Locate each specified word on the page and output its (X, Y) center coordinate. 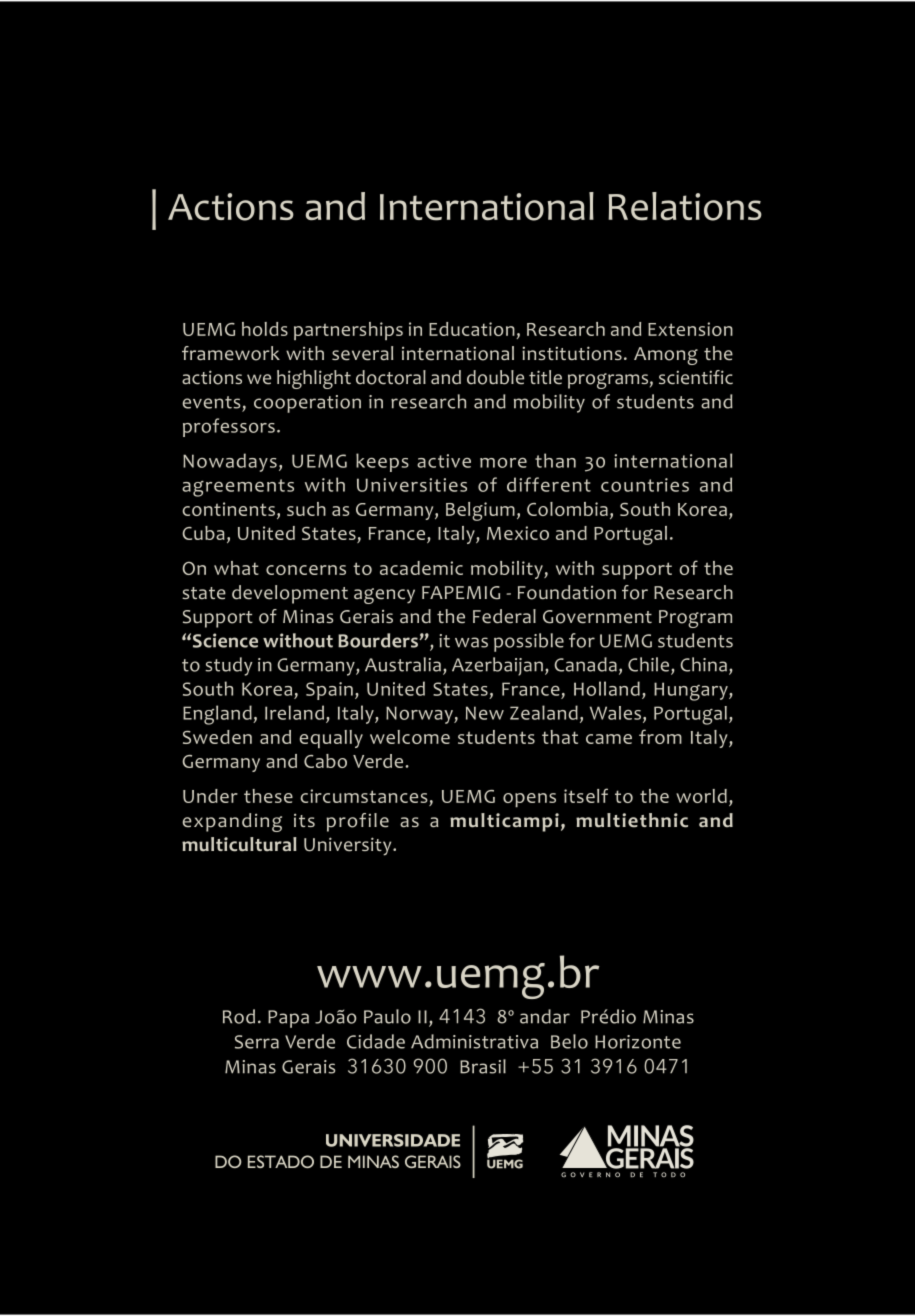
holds (265, 329)
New (485, 713)
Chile (650, 665)
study (229, 666)
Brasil (483, 1066)
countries (645, 485)
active (444, 461)
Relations (685, 206)
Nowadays (230, 462)
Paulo (387, 1016)
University (349, 846)
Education (473, 330)
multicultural (239, 844)
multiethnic (632, 820)
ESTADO (281, 1161)
